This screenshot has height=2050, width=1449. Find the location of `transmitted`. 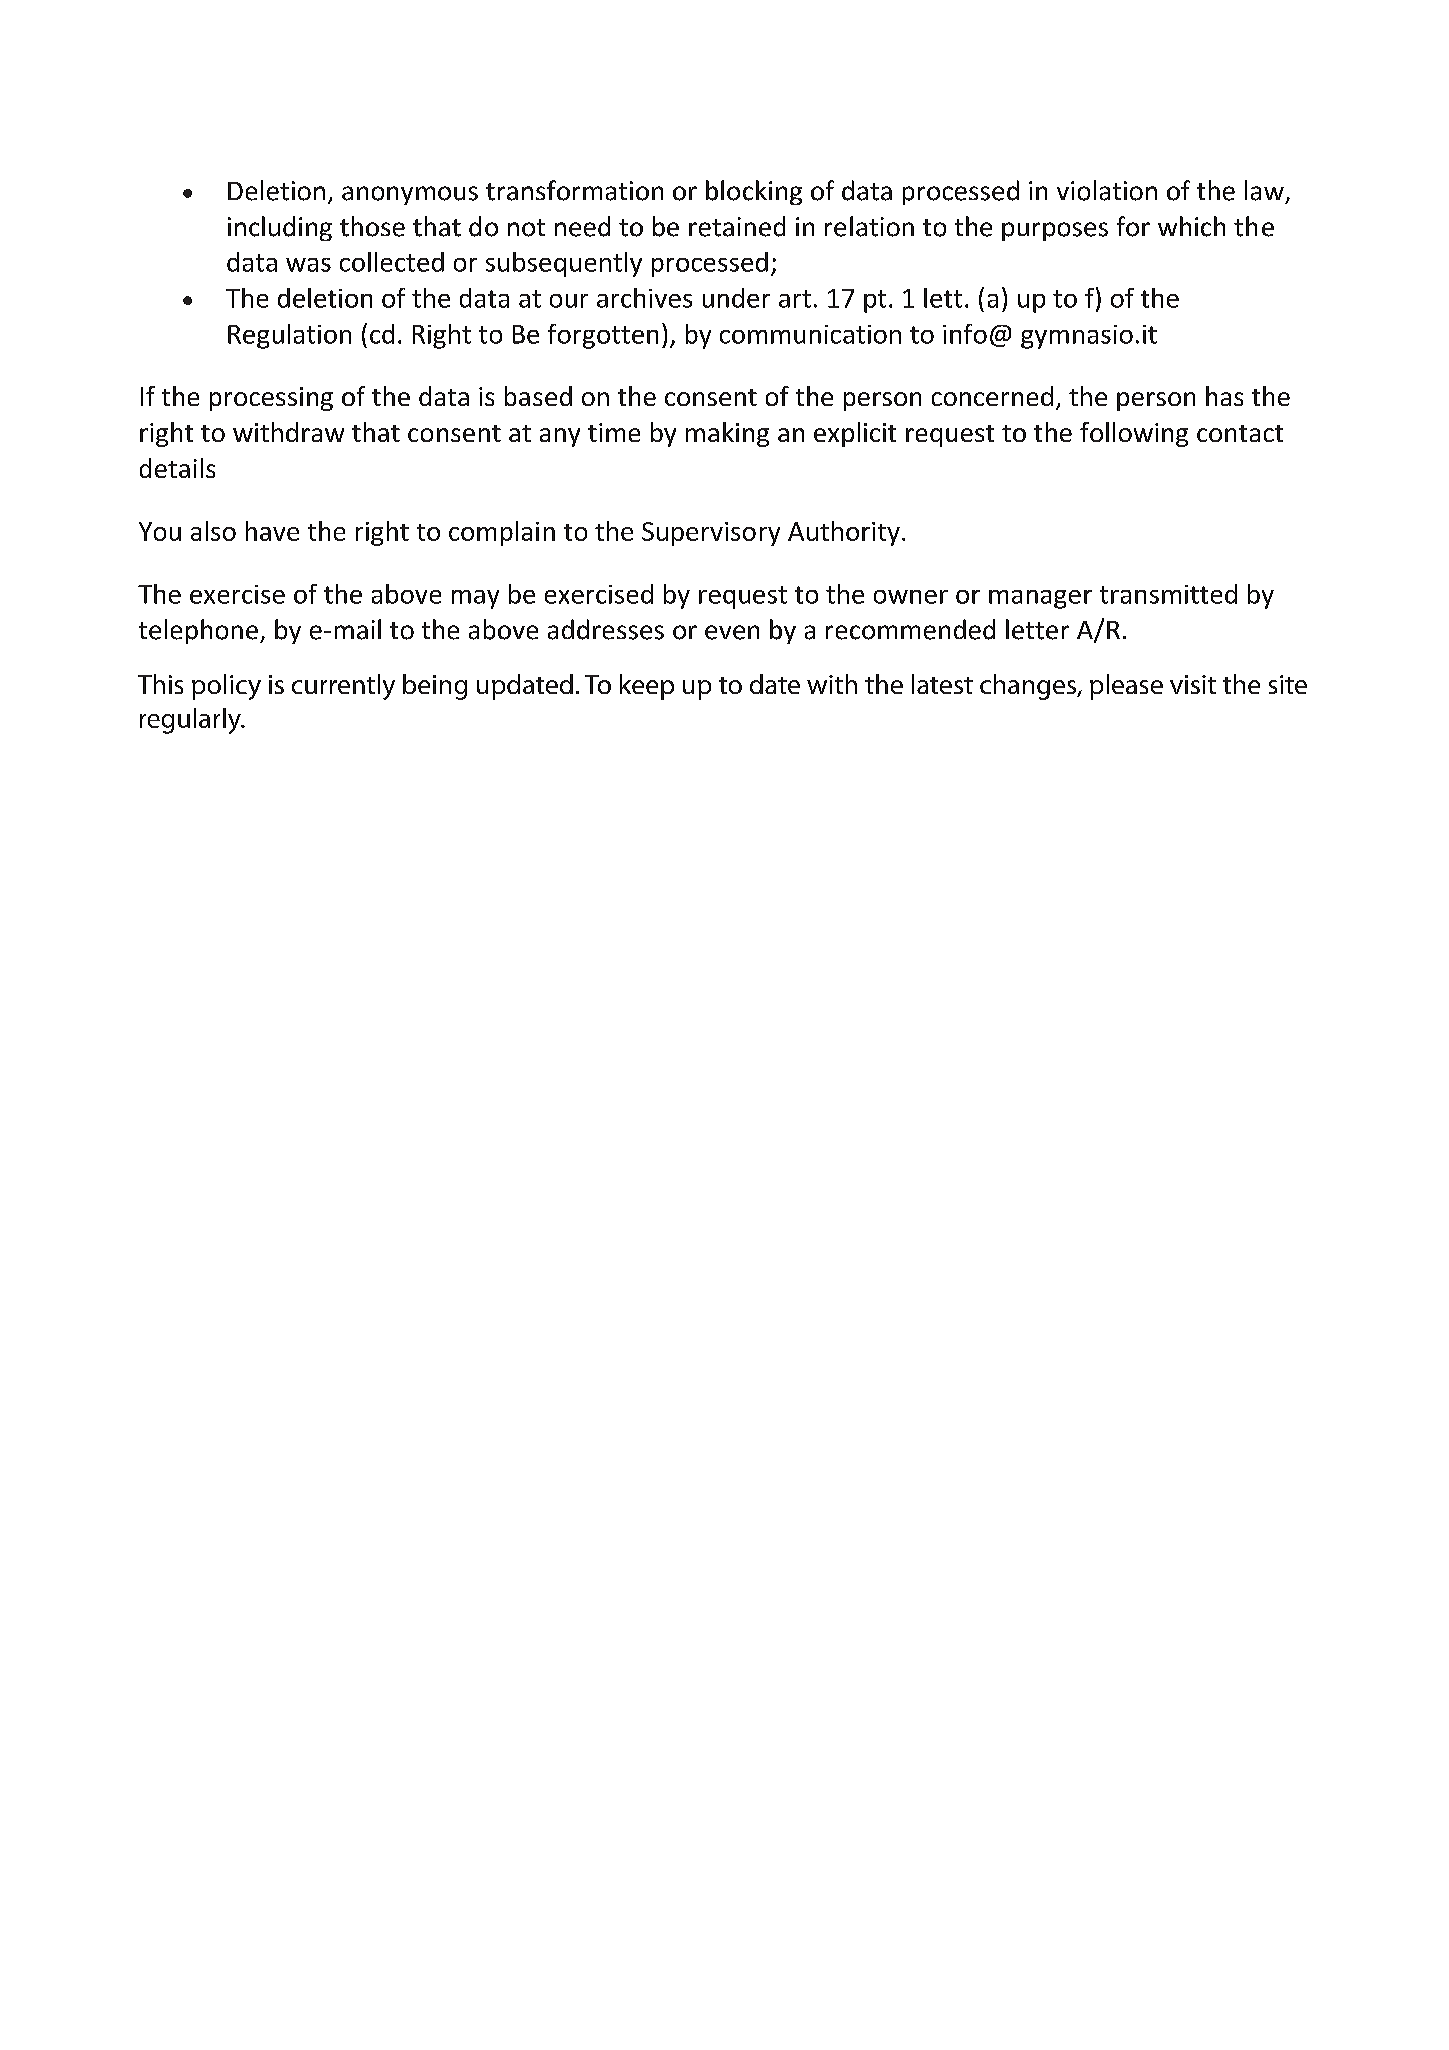

transmitted is located at coordinates (1168, 594).
